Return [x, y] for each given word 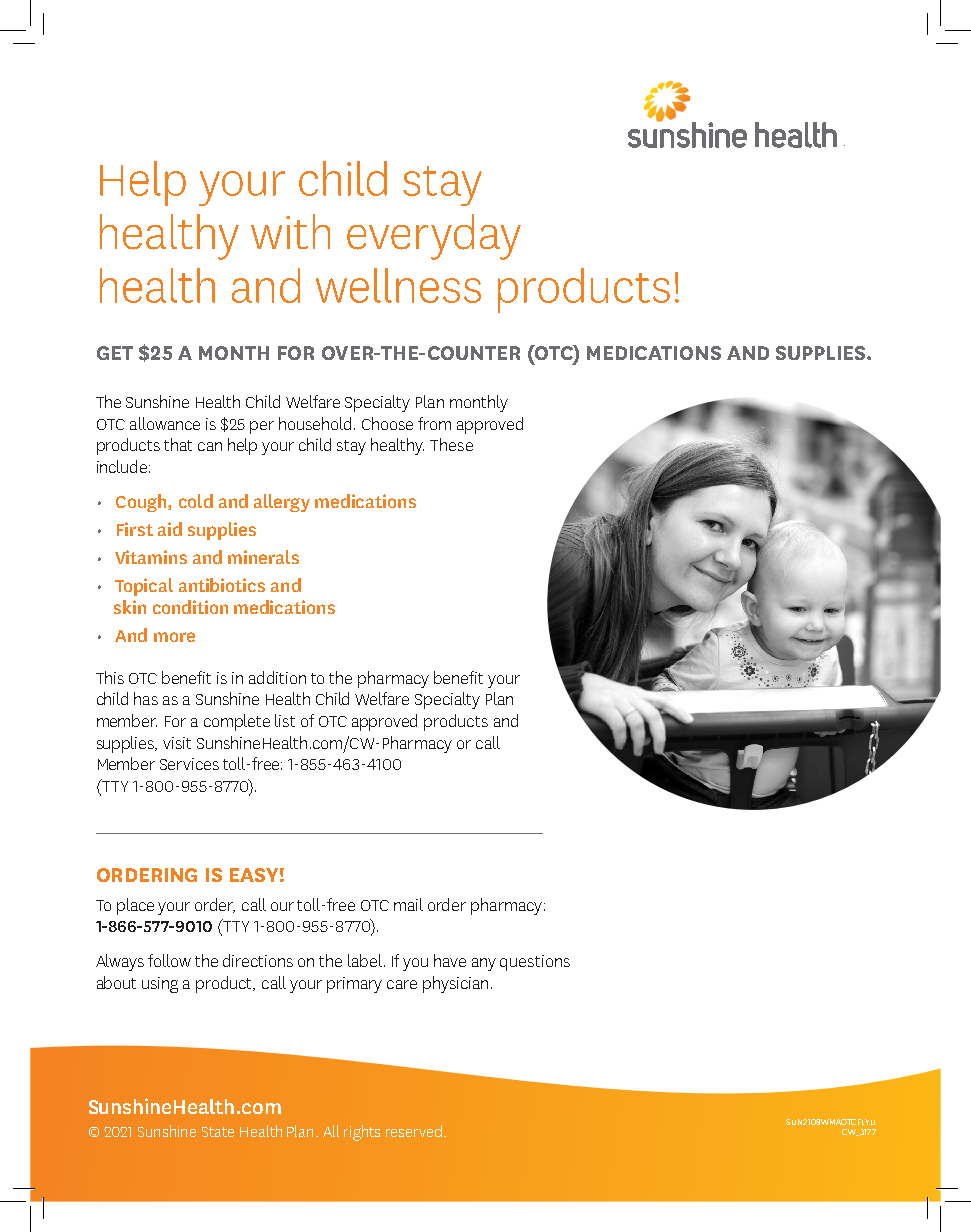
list [285, 720]
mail [408, 904]
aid [170, 529]
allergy [282, 503]
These [451, 444]
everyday [434, 237]
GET [115, 353]
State [218, 1132]
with [290, 231]
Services [189, 764]
